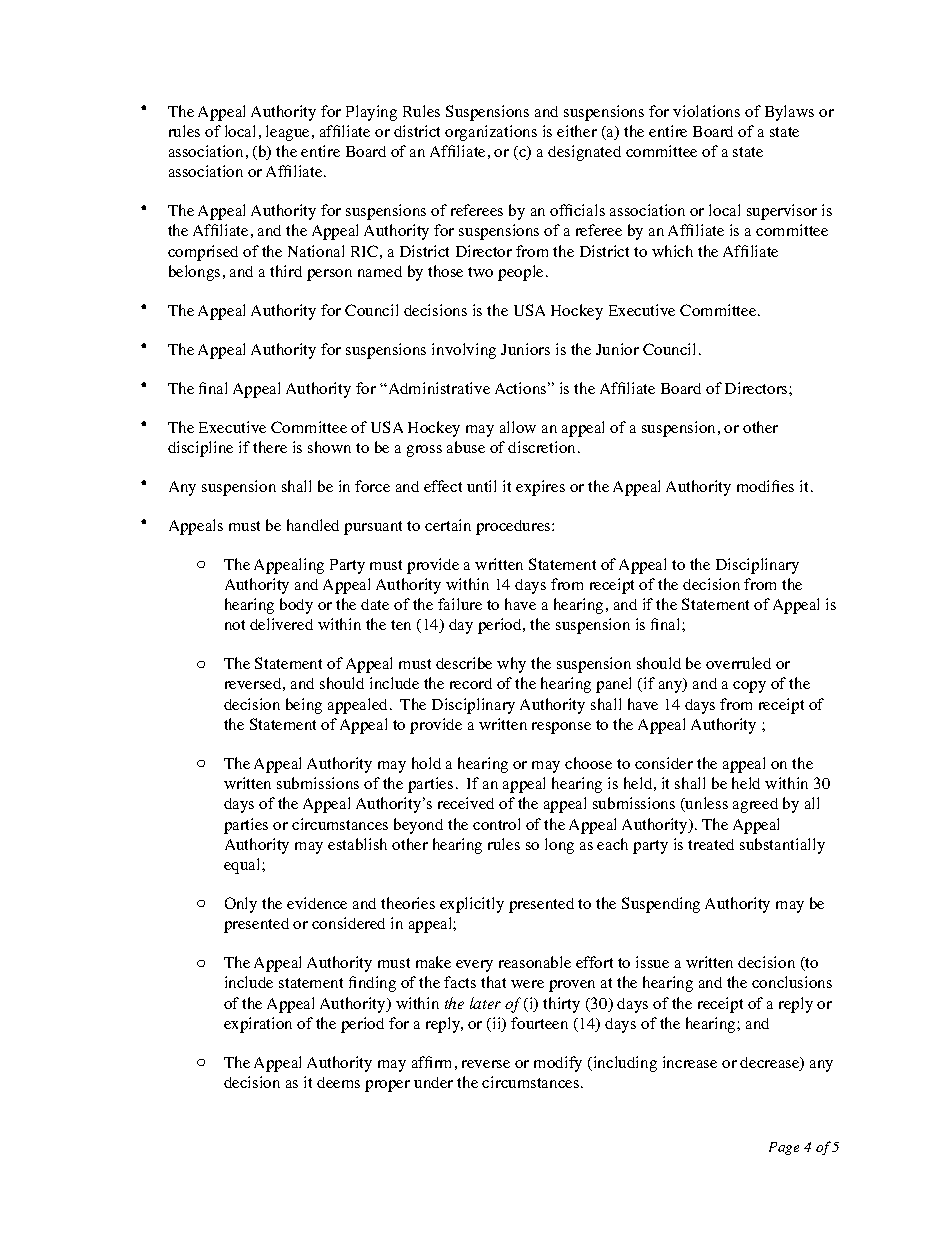 The image size is (952, 1233). Describe the element at coordinates (281, 624) in the document. I see `delivered` at that location.
